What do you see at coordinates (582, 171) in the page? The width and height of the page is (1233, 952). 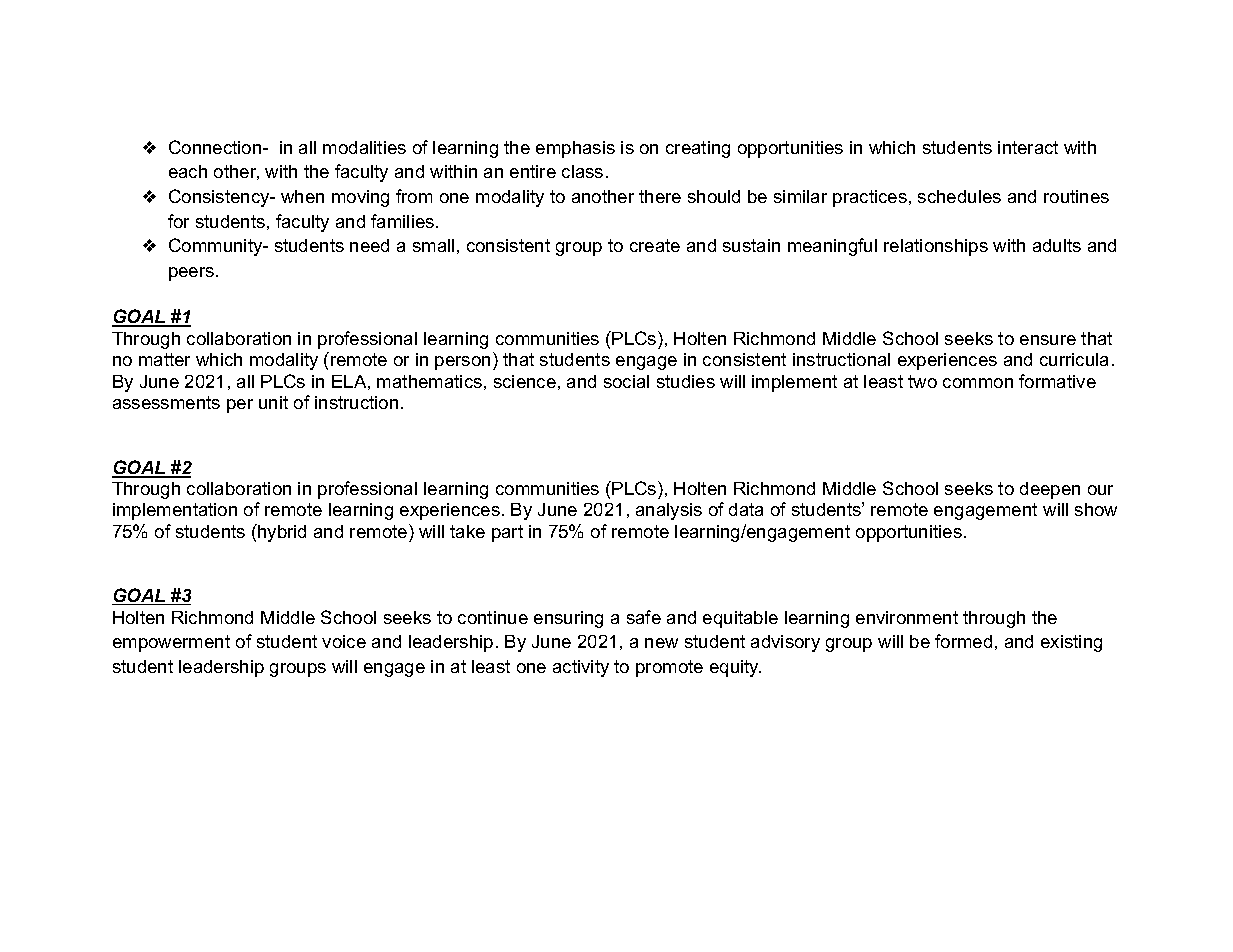 I see `class` at bounding box center [582, 171].
